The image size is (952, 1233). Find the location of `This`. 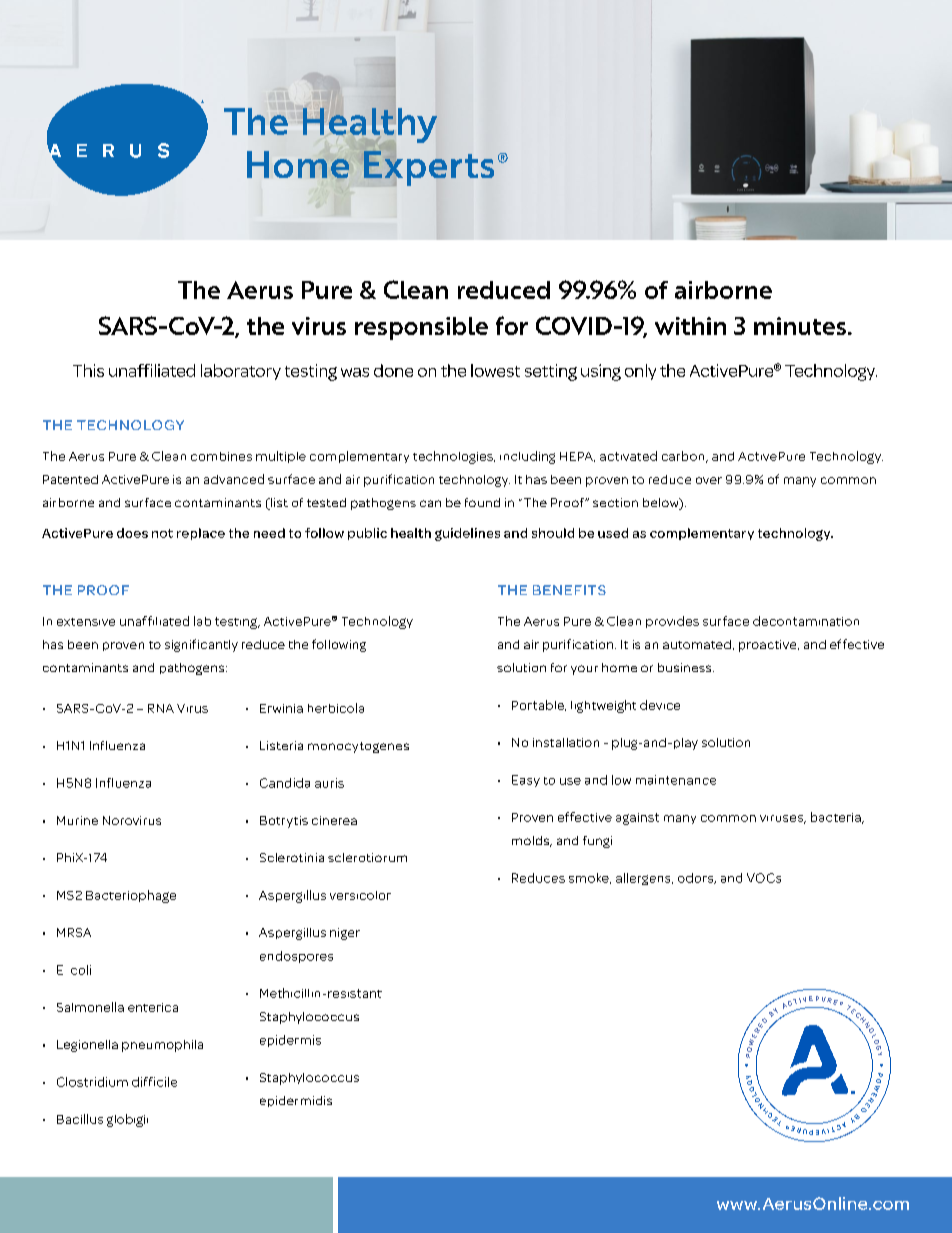

This is located at coordinates (88, 370).
